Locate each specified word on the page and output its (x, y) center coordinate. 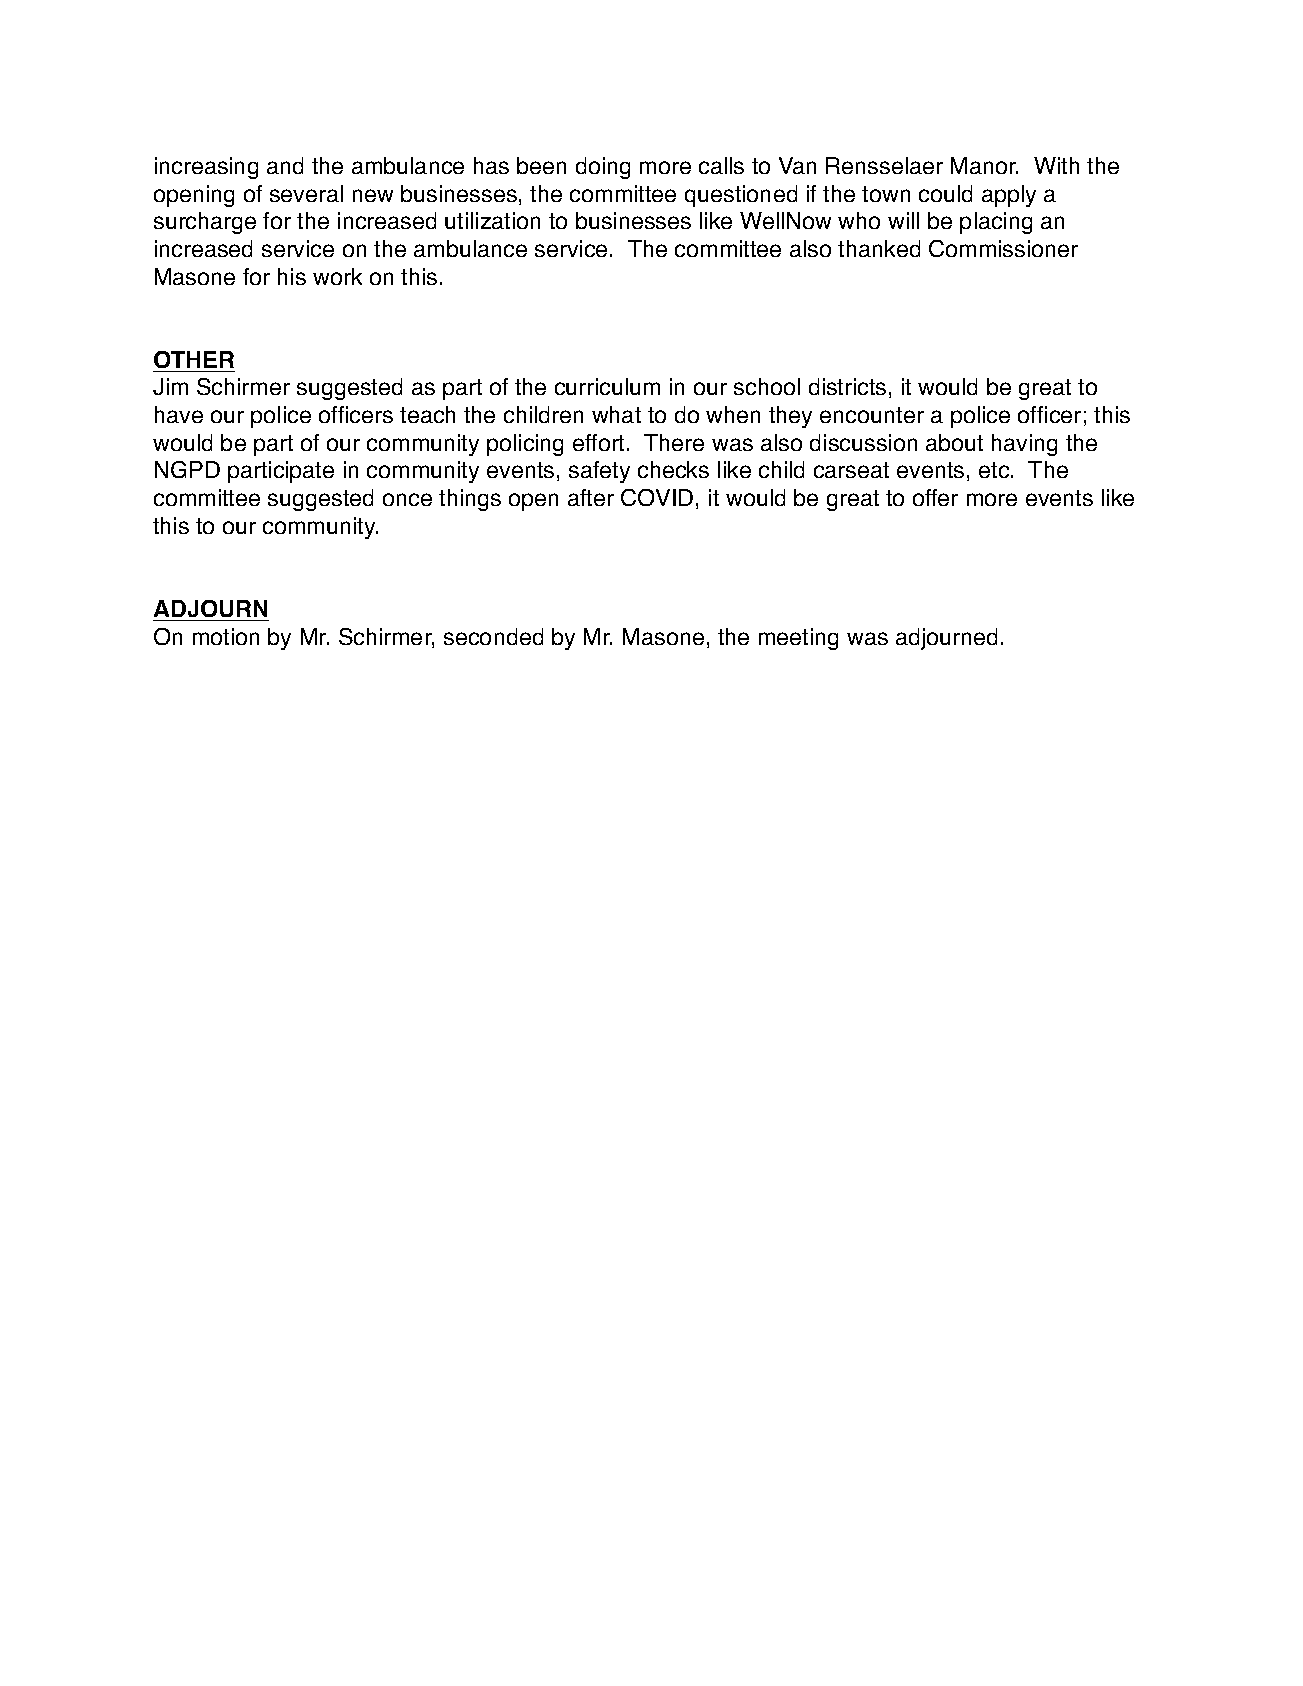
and (285, 165)
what (616, 414)
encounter (872, 415)
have (179, 414)
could (945, 193)
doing (603, 168)
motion (226, 636)
